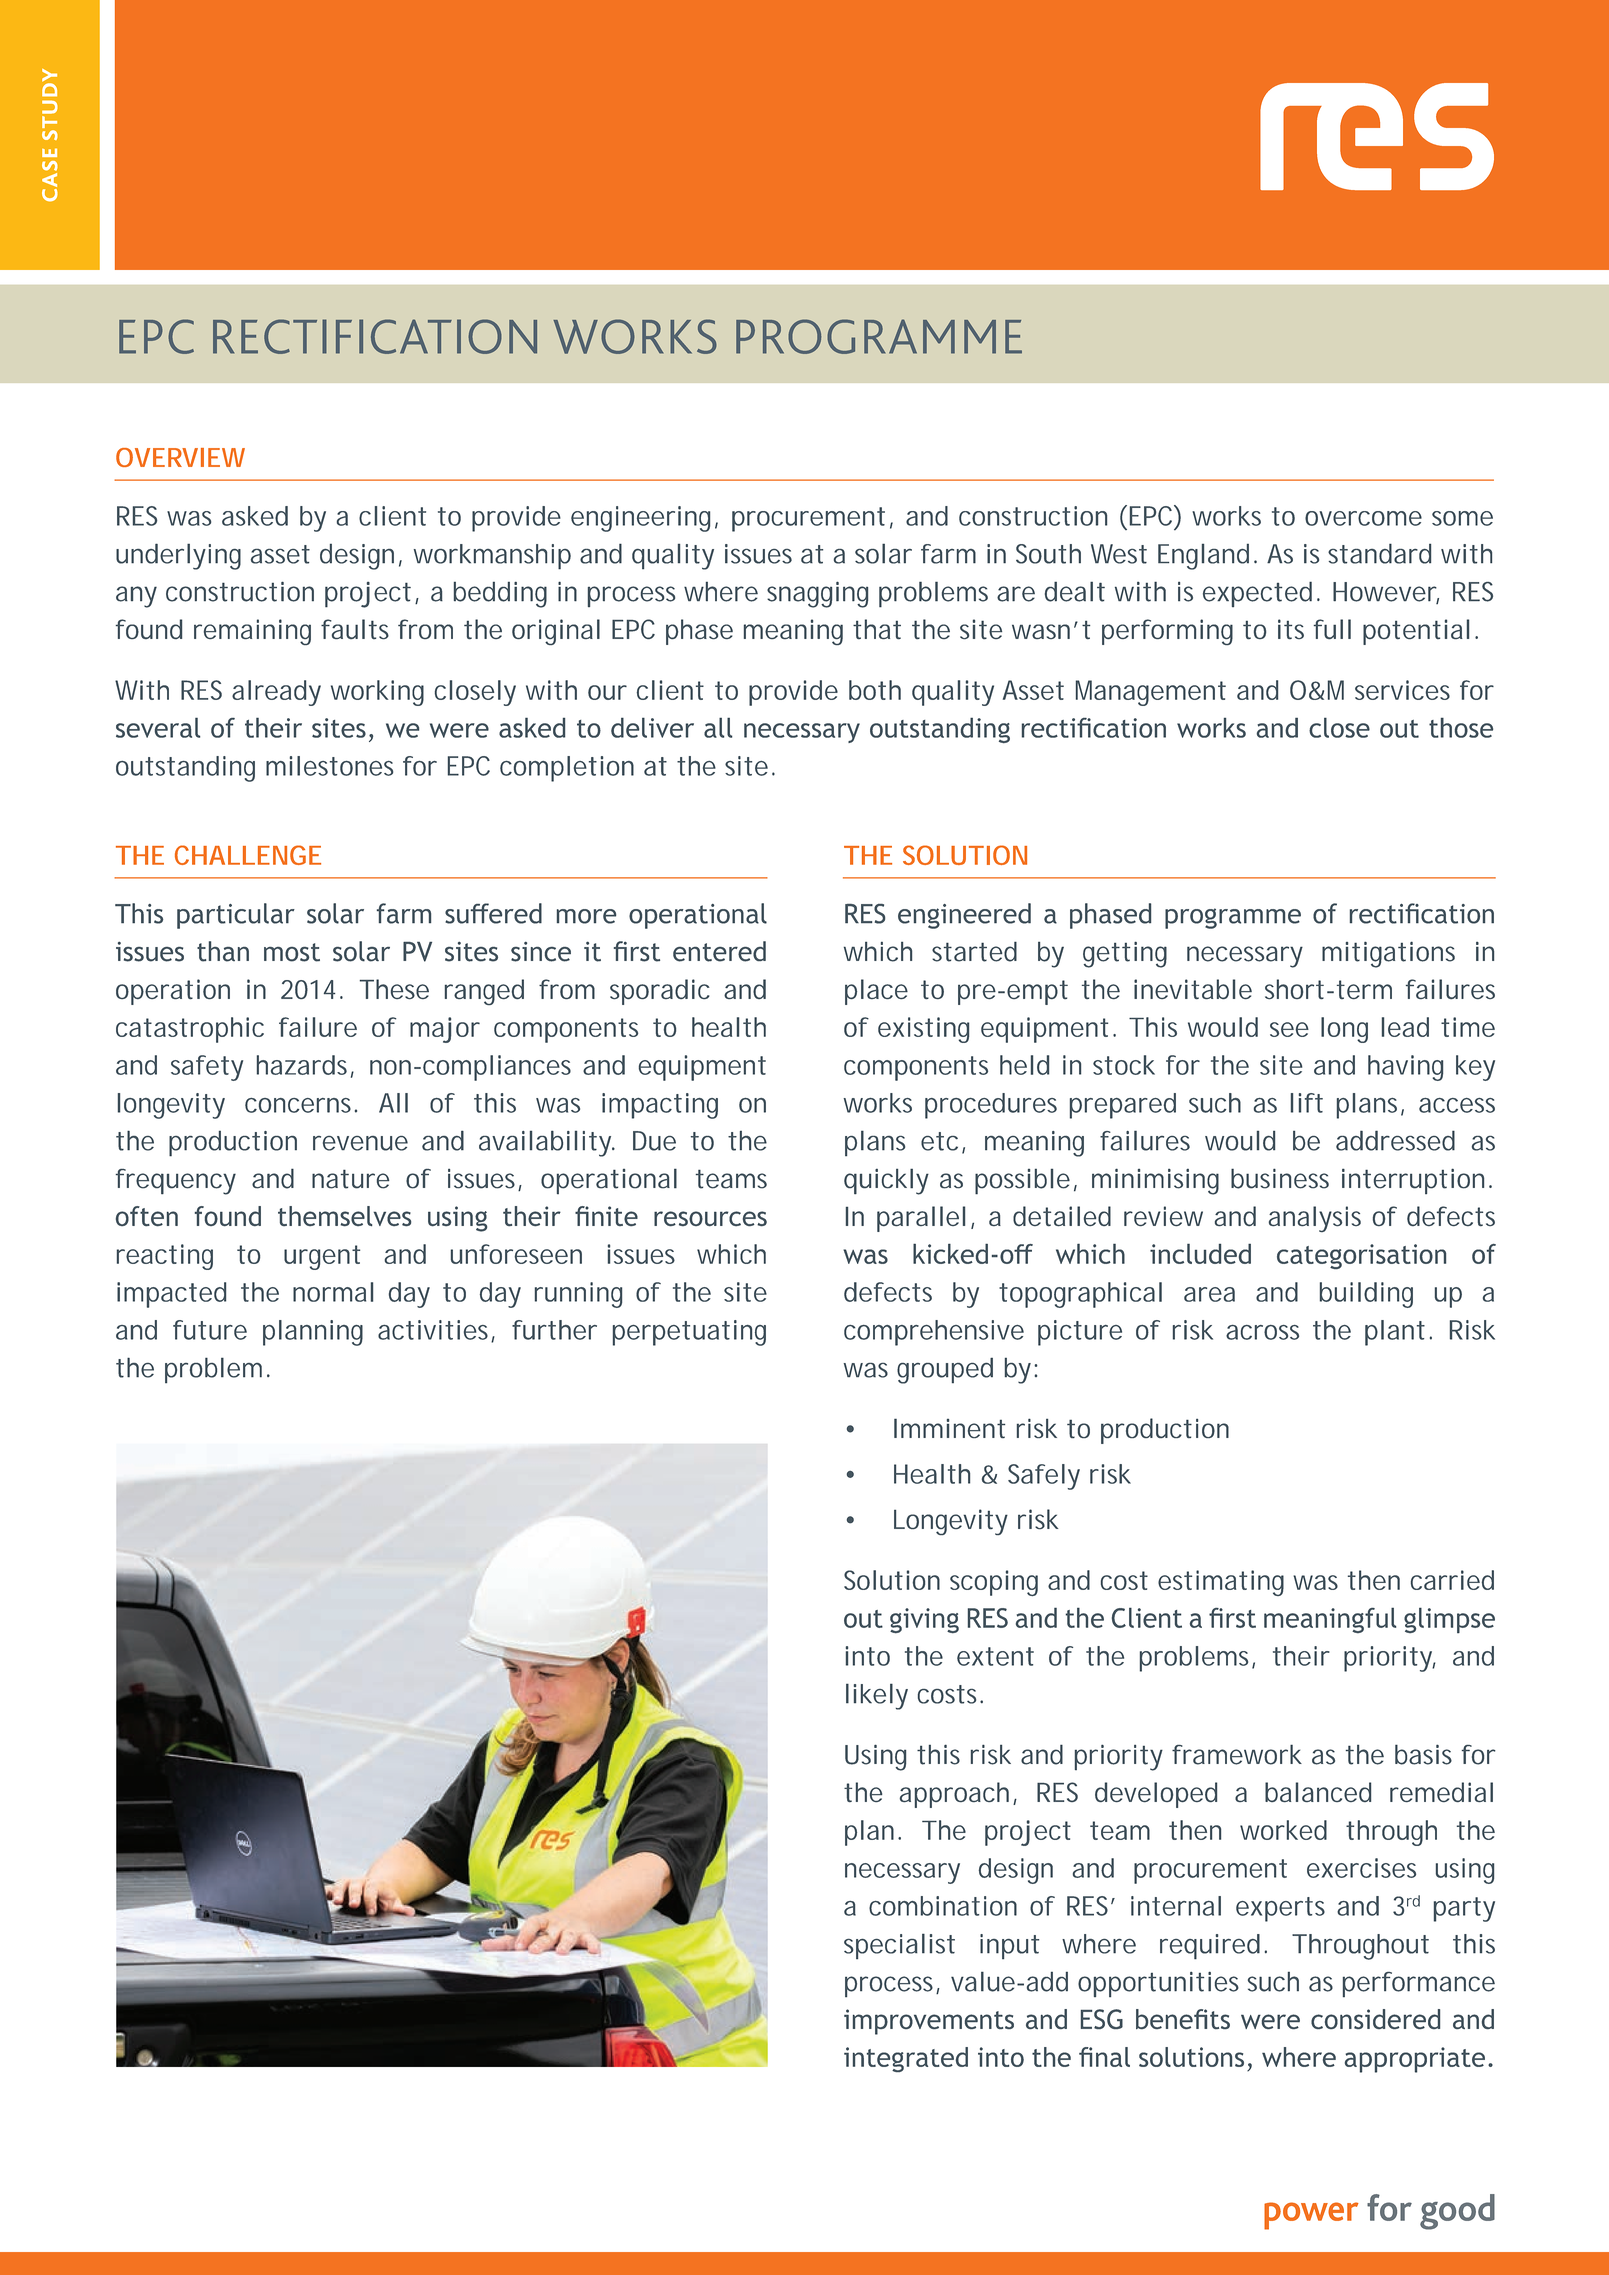  Describe the element at coordinates (180, 457) in the page. I see `OVERVIEW` at that location.
